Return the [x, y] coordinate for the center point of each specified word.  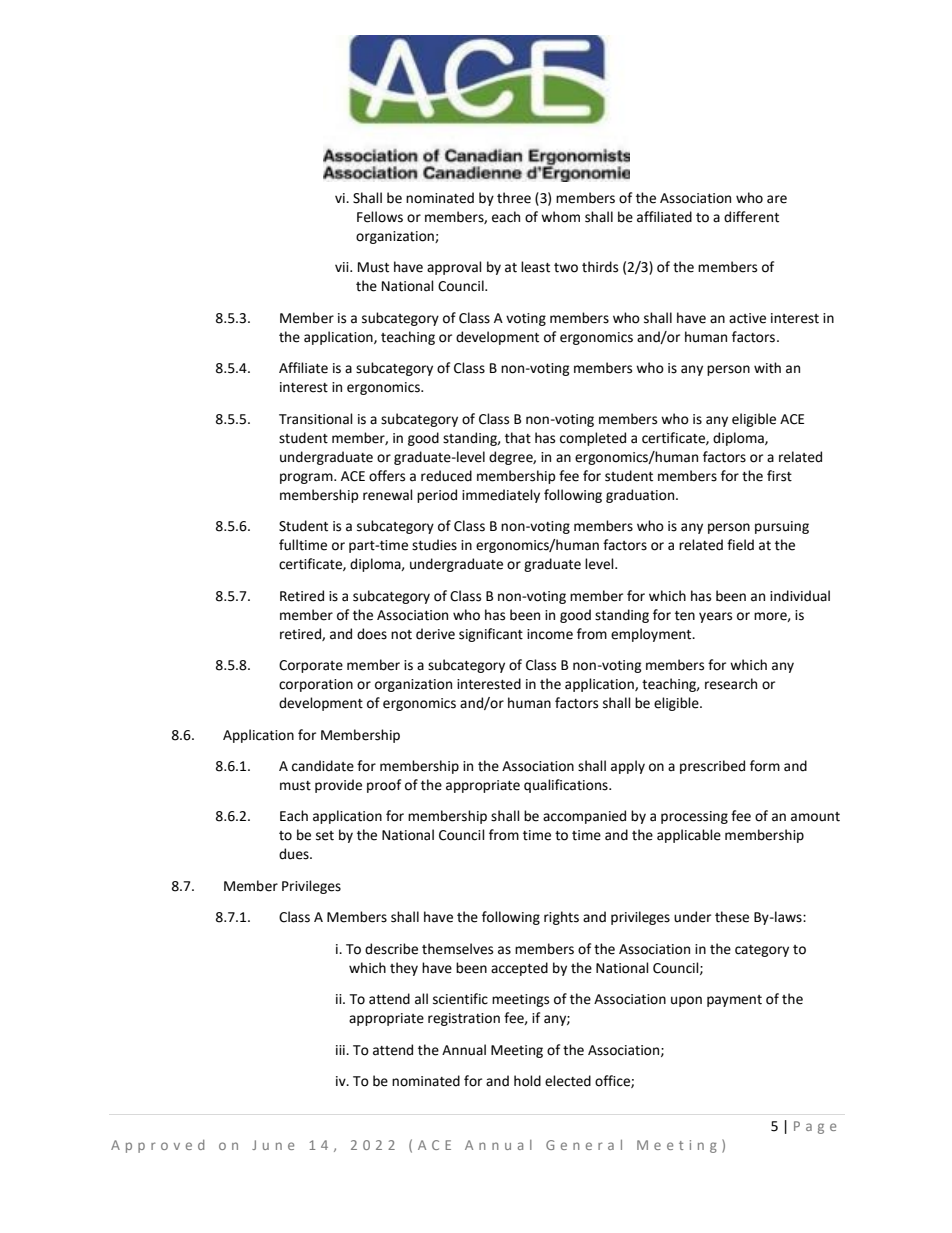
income [550, 634]
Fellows [380, 217]
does [372, 634]
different [751, 217]
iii [341, 1050]
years [715, 617]
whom [560, 217]
